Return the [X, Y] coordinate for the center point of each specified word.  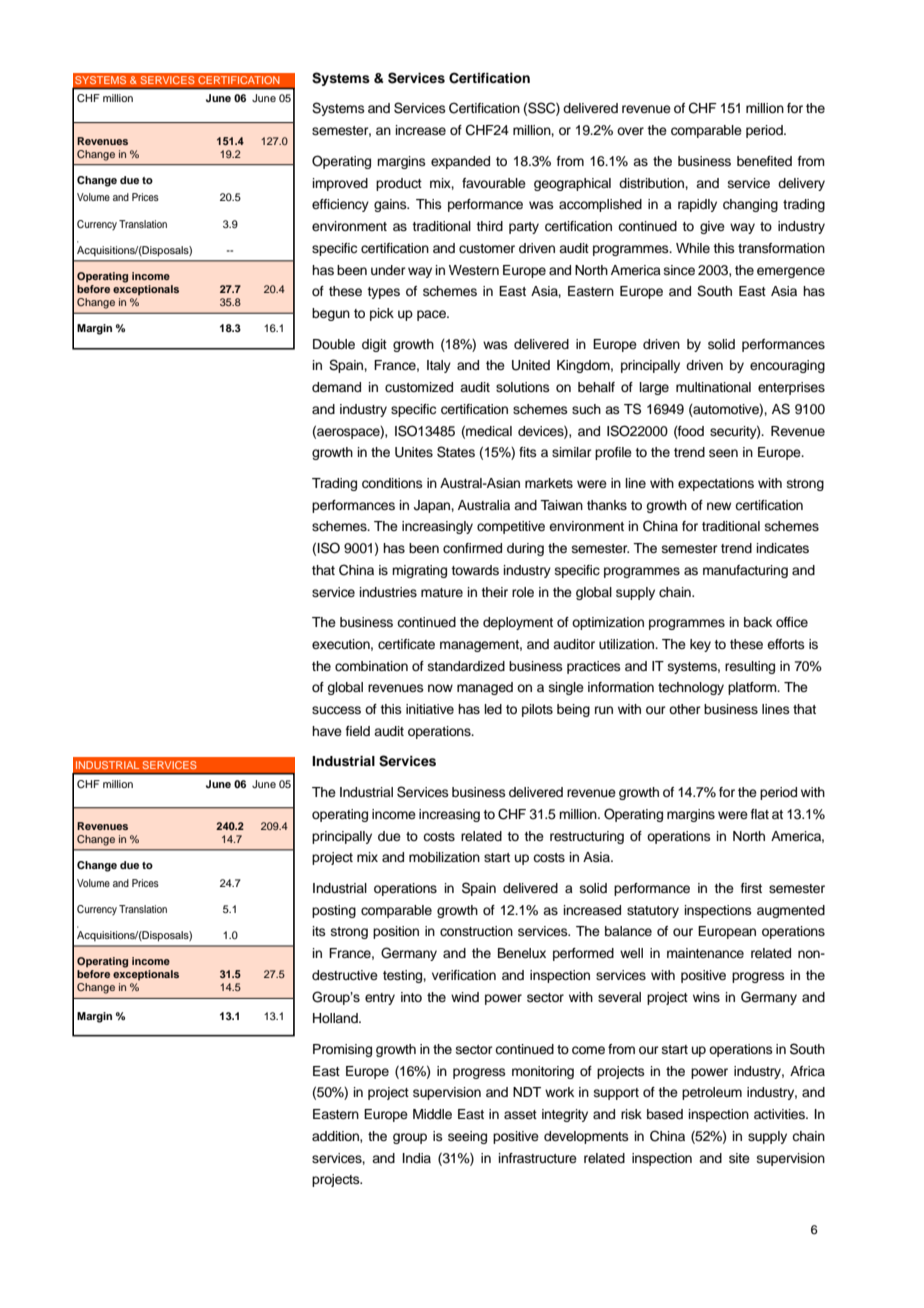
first [751, 888]
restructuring [587, 837]
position [396, 932]
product [399, 184]
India [417, 1158]
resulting [750, 667]
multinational [713, 387]
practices [594, 667]
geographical [572, 184]
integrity [565, 1115]
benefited [764, 161]
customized [419, 387]
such [586, 409]
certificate [406, 644]
